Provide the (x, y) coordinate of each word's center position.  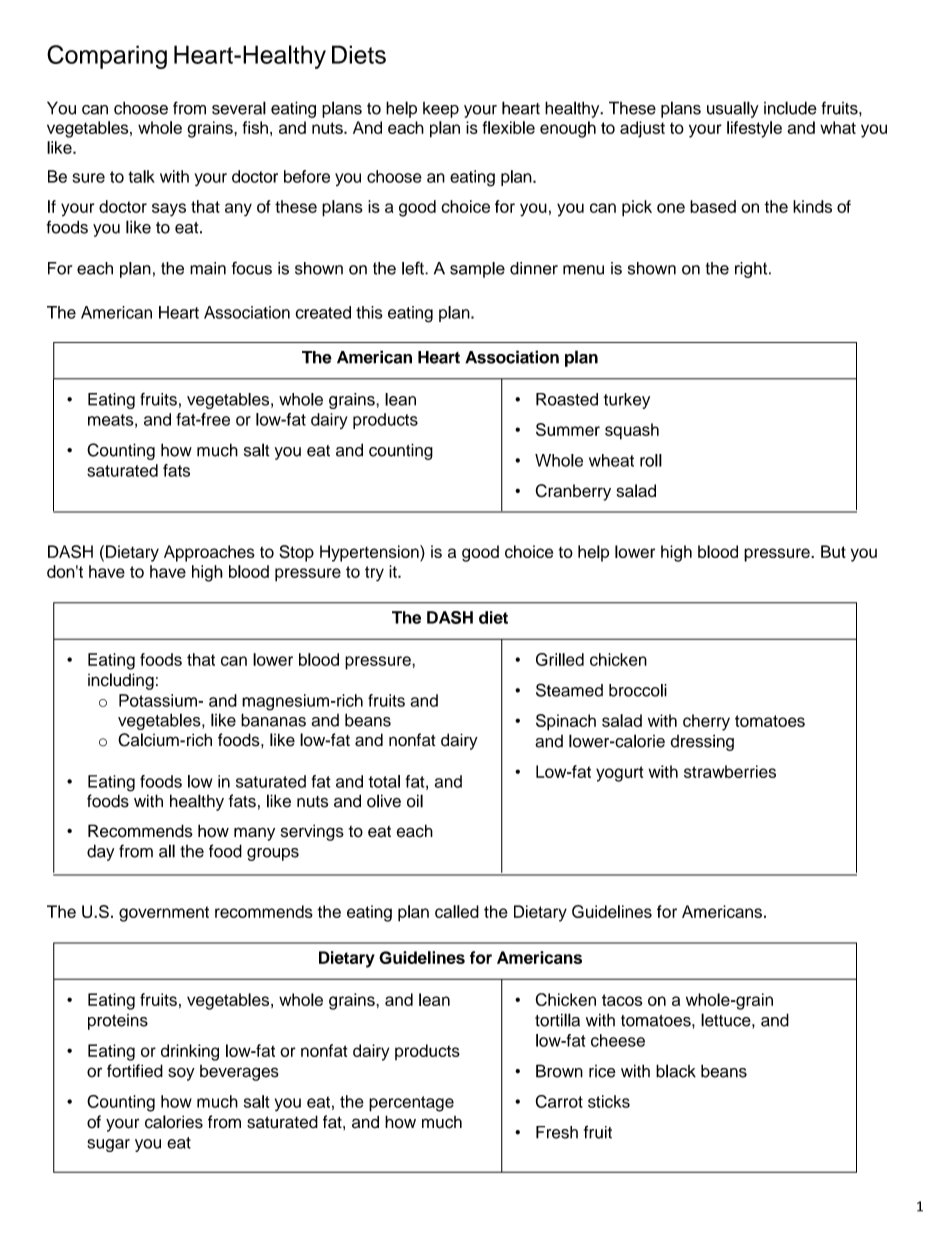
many (254, 834)
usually (733, 109)
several (239, 108)
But (833, 551)
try (374, 574)
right (752, 270)
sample (477, 270)
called (457, 911)
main (208, 268)
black (676, 1071)
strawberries (730, 771)
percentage (411, 1104)
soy (181, 1074)
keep (441, 110)
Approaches (209, 553)
